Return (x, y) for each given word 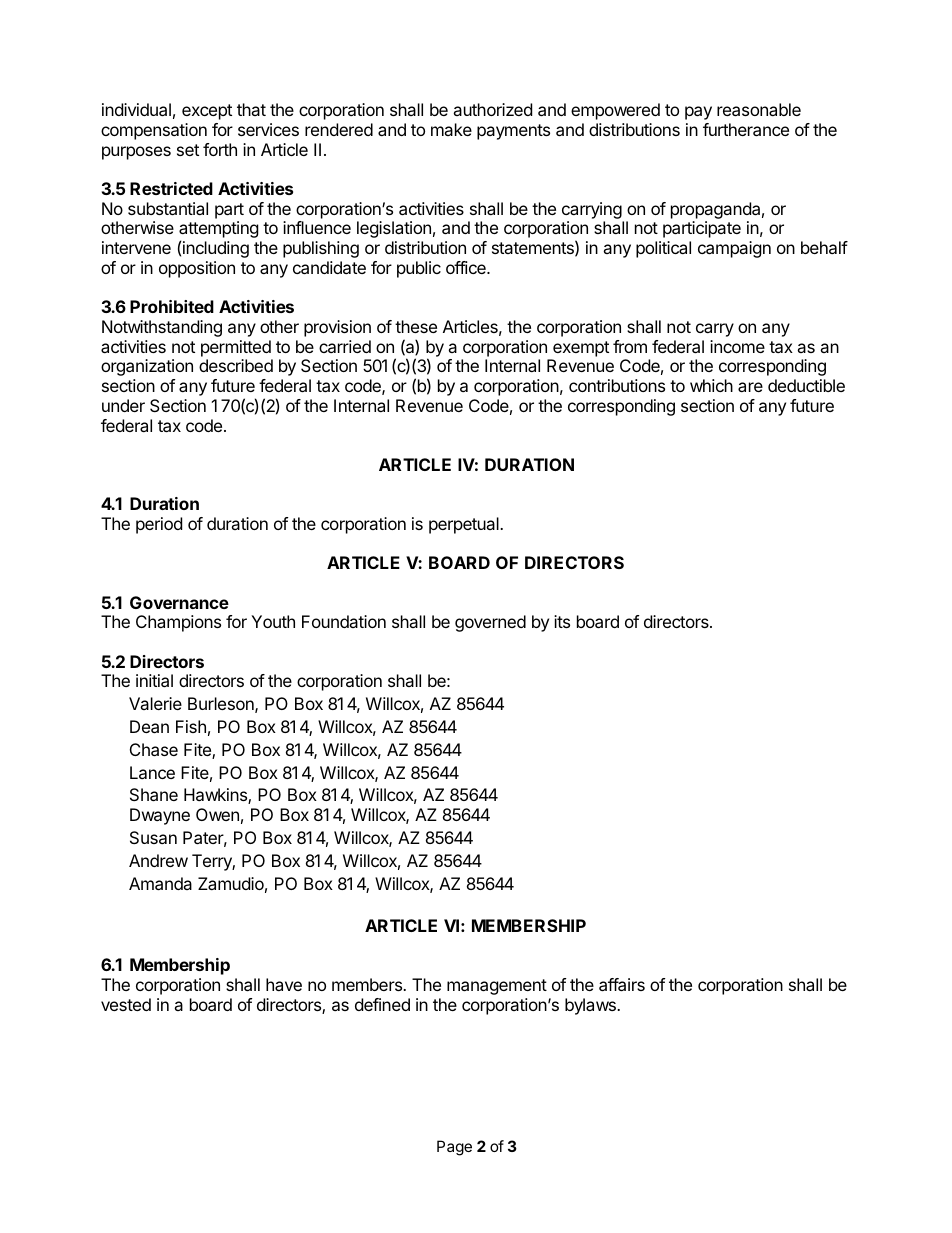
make (451, 129)
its (562, 621)
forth (220, 149)
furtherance (746, 129)
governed (490, 623)
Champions (178, 623)
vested (126, 1004)
